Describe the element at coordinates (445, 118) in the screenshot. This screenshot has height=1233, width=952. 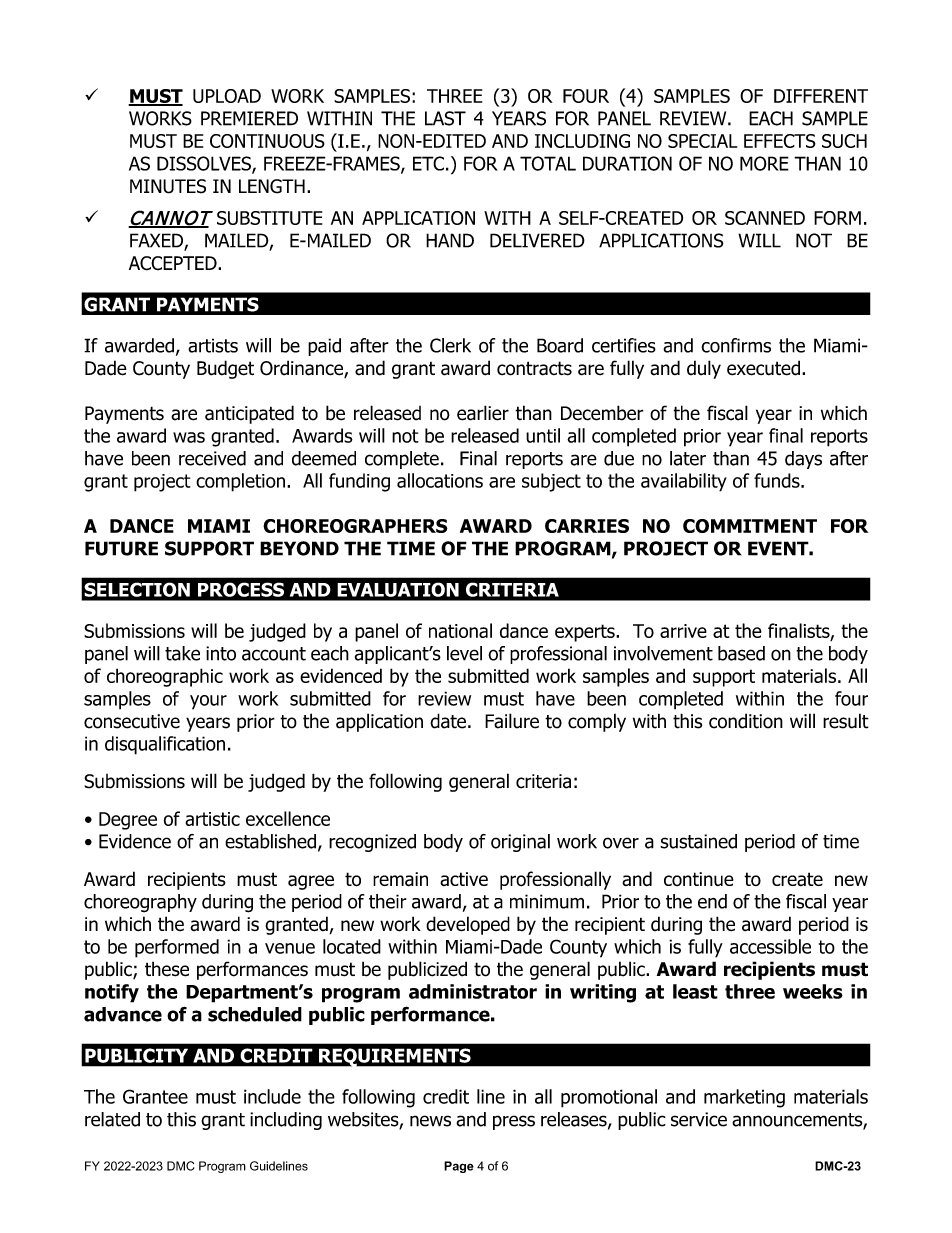
I see `LAST` at that location.
